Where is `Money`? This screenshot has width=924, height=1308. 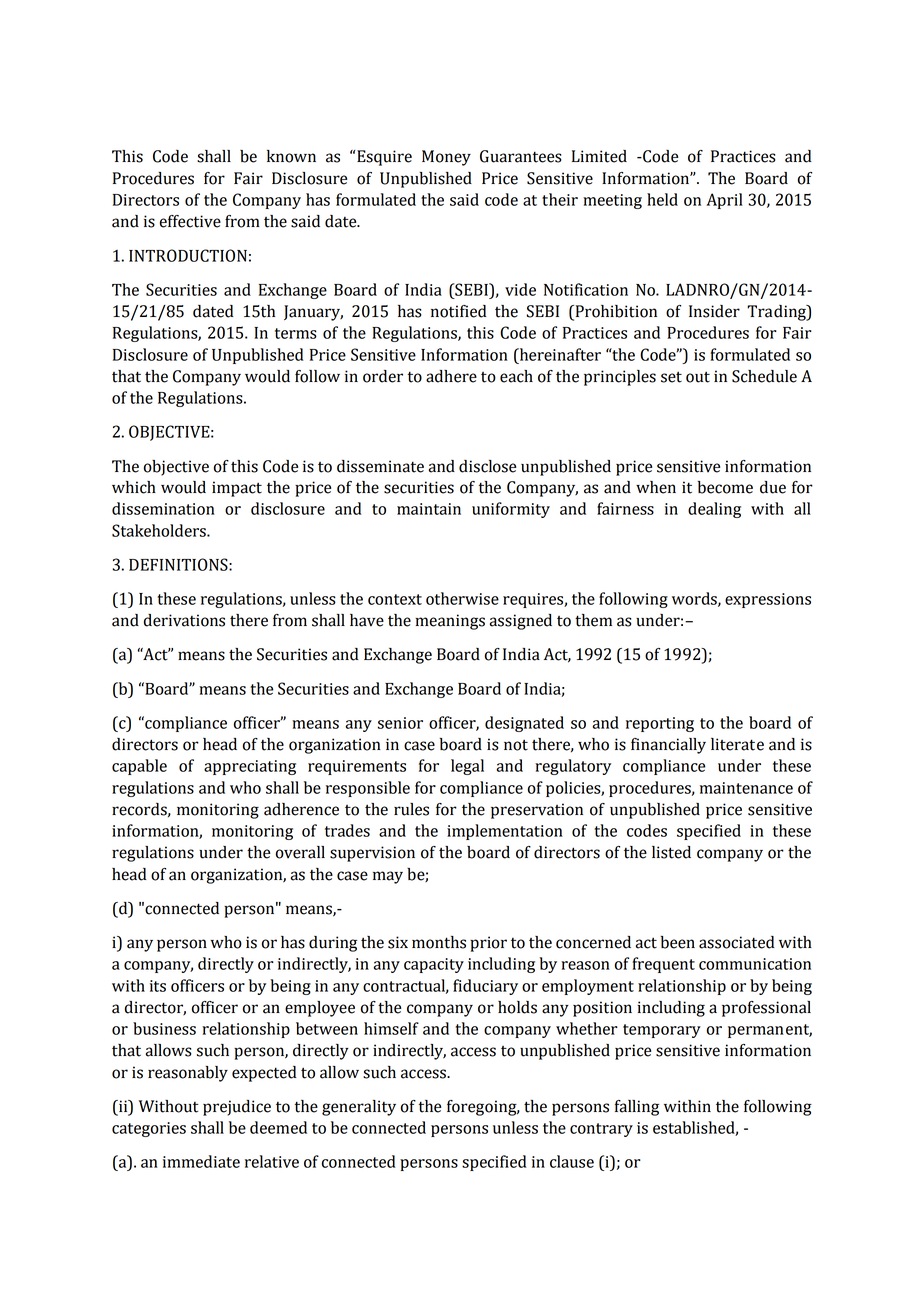 Money is located at coordinates (446, 158).
